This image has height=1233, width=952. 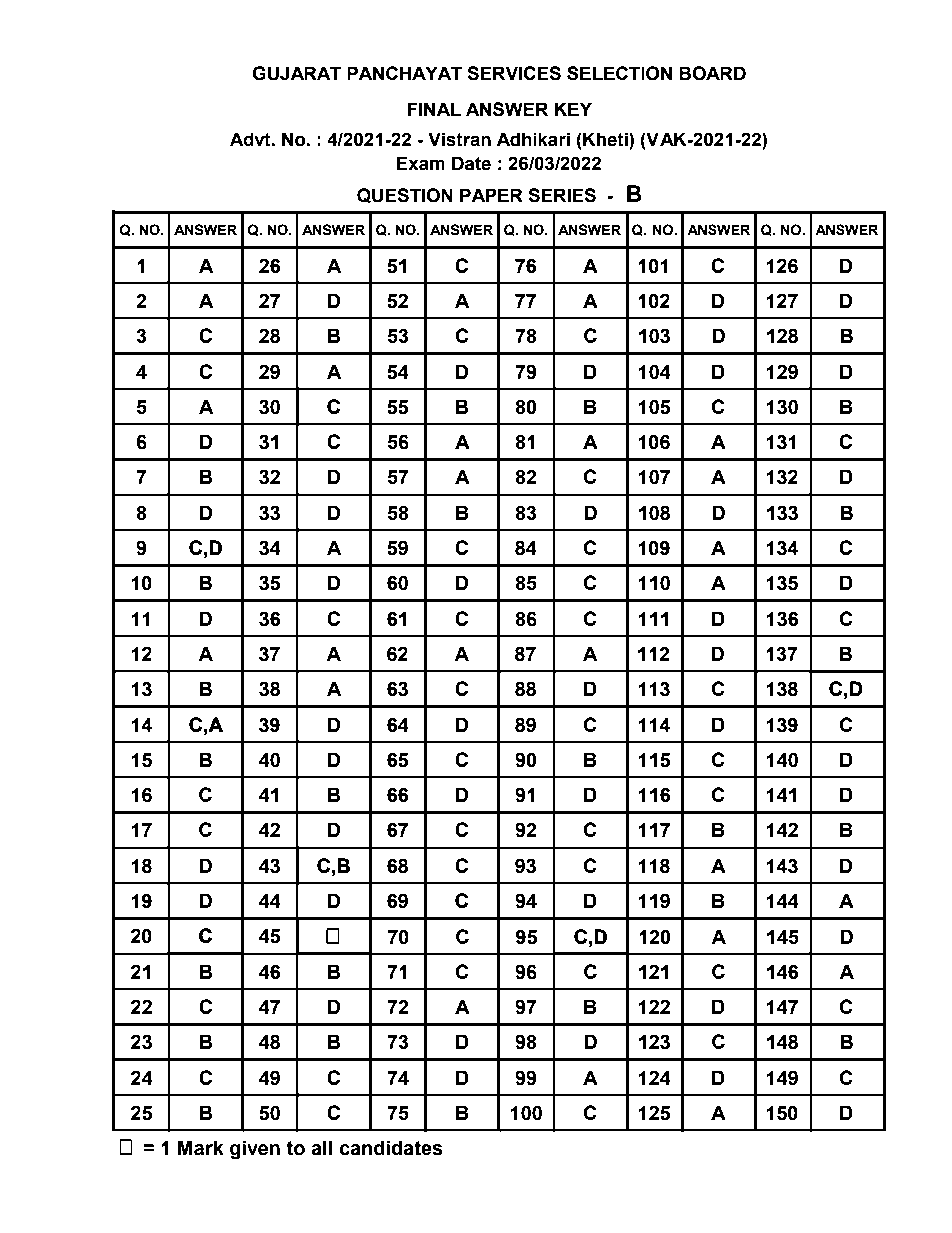 What do you see at coordinates (321, 1148) in the image?
I see `all` at bounding box center [321, 1148].
